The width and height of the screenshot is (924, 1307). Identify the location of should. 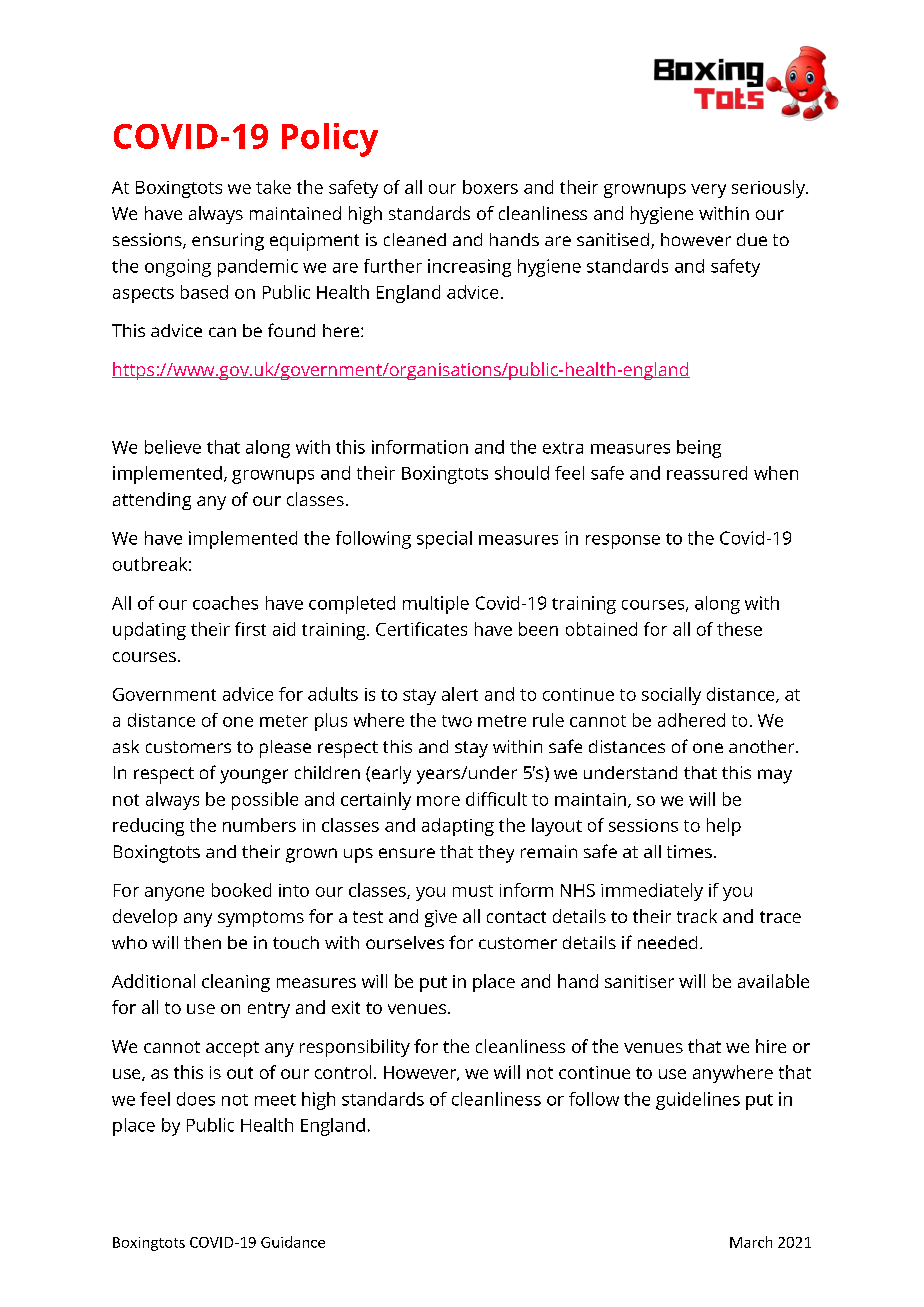
(522, 473).
